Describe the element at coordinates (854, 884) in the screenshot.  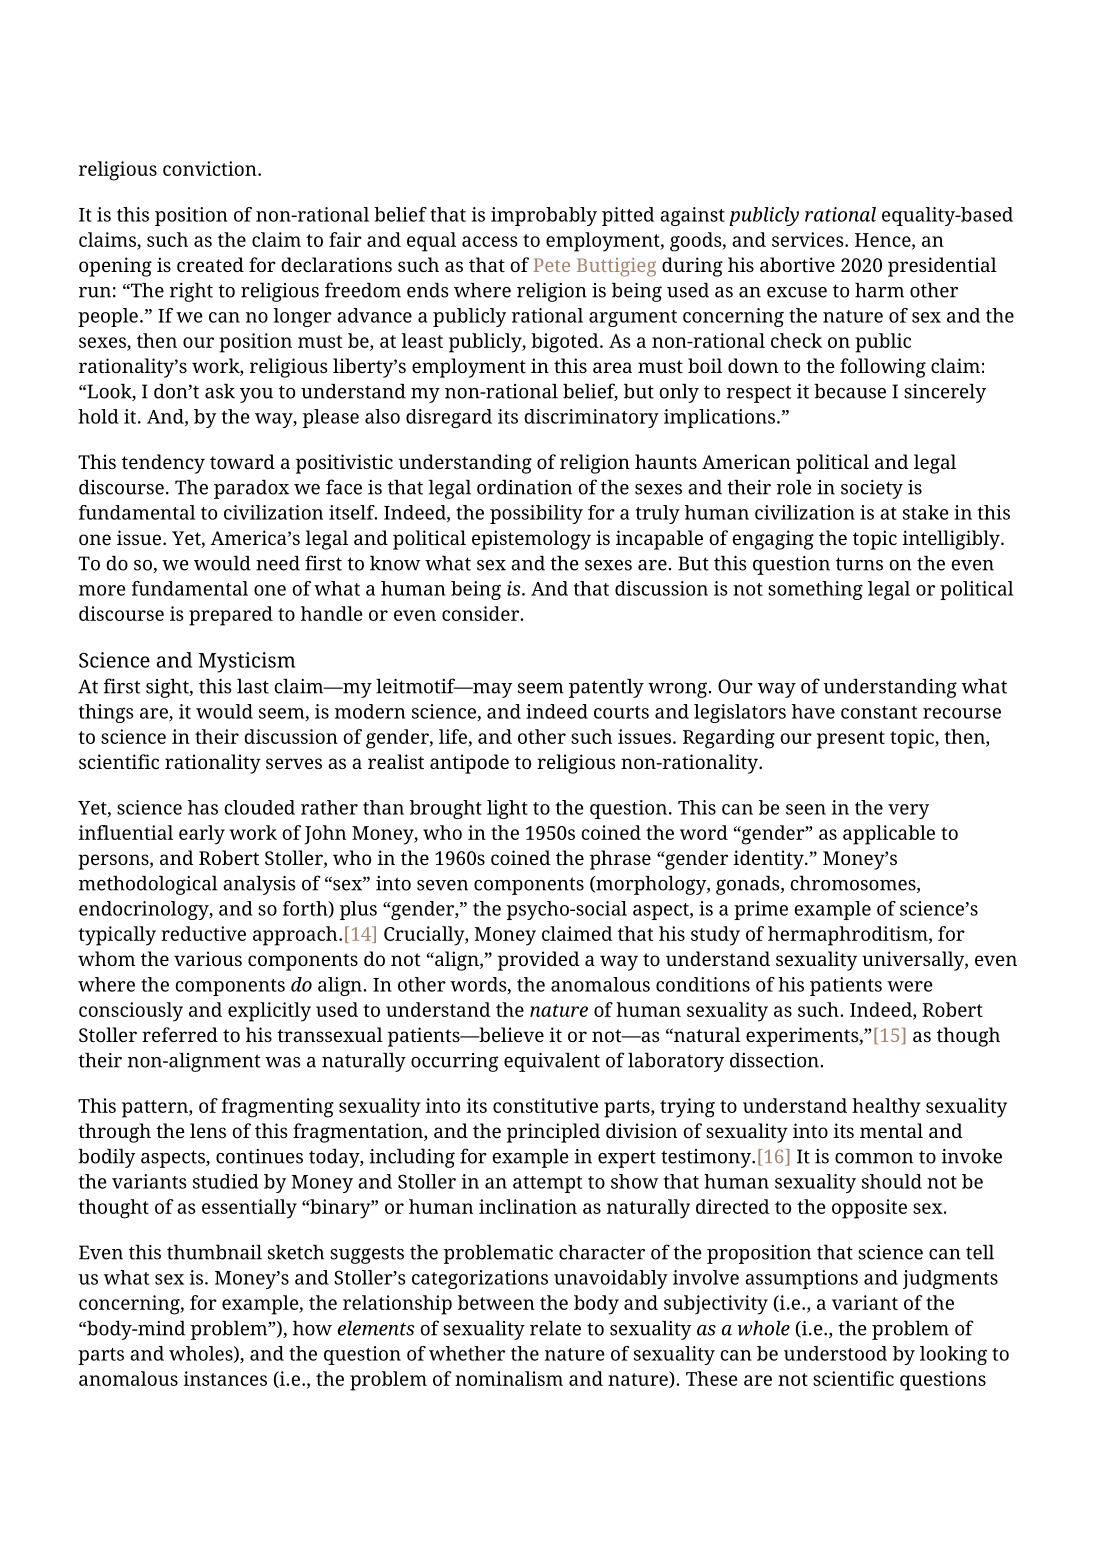
I see `chromosomes` at that location.
